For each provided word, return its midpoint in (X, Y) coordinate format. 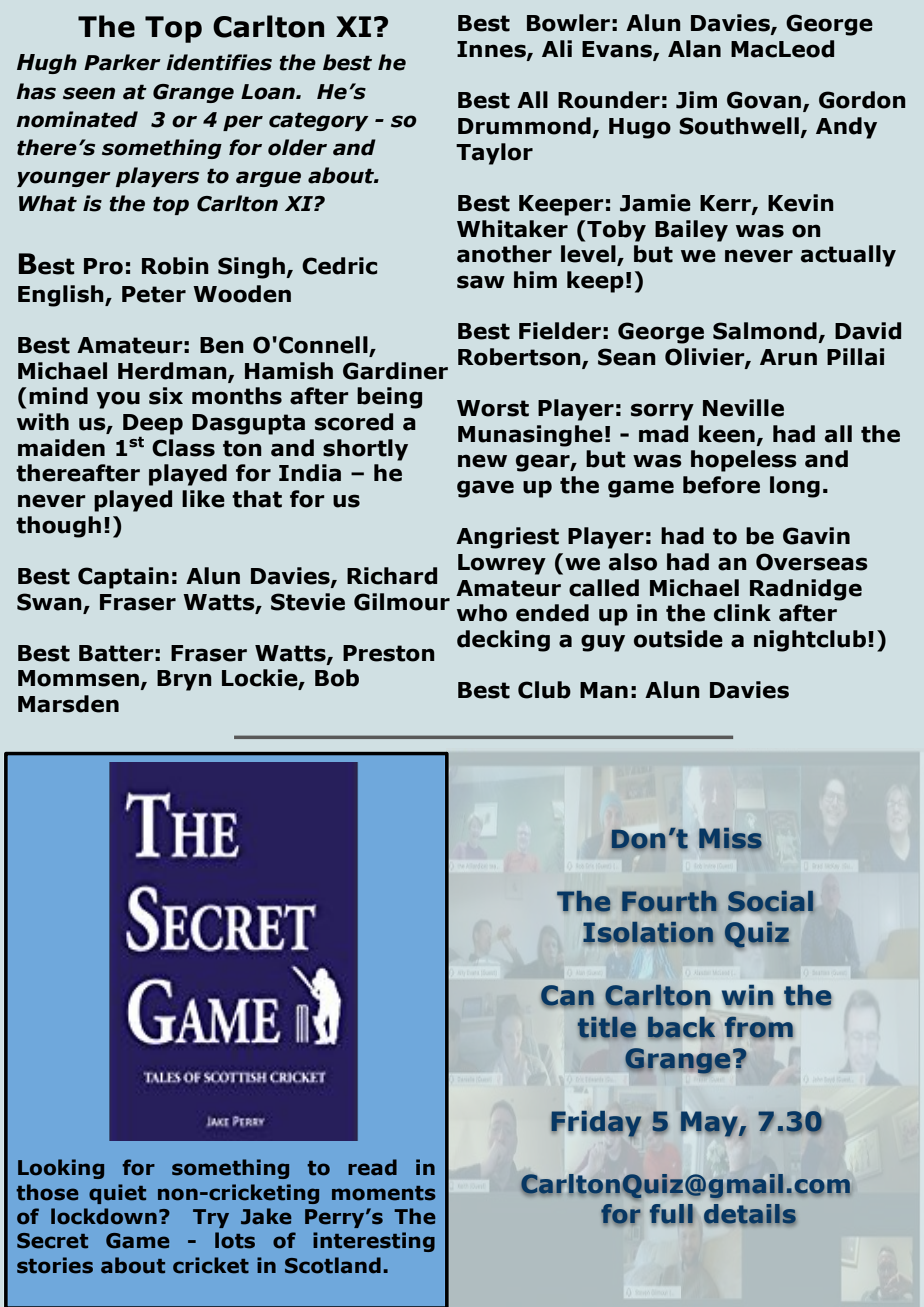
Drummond (524, 126)
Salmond (765, 331)
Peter (154, 294)
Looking (61, 1169)
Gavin (816, 536)
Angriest (507, 538)
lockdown (104, 1216)
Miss (730, 839)
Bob (337, 678)
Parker (122, 62)
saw (481, 282)
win (748, 996)
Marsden (68, 704)
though (58, 527)
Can (567, 996)
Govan (765, 101)
